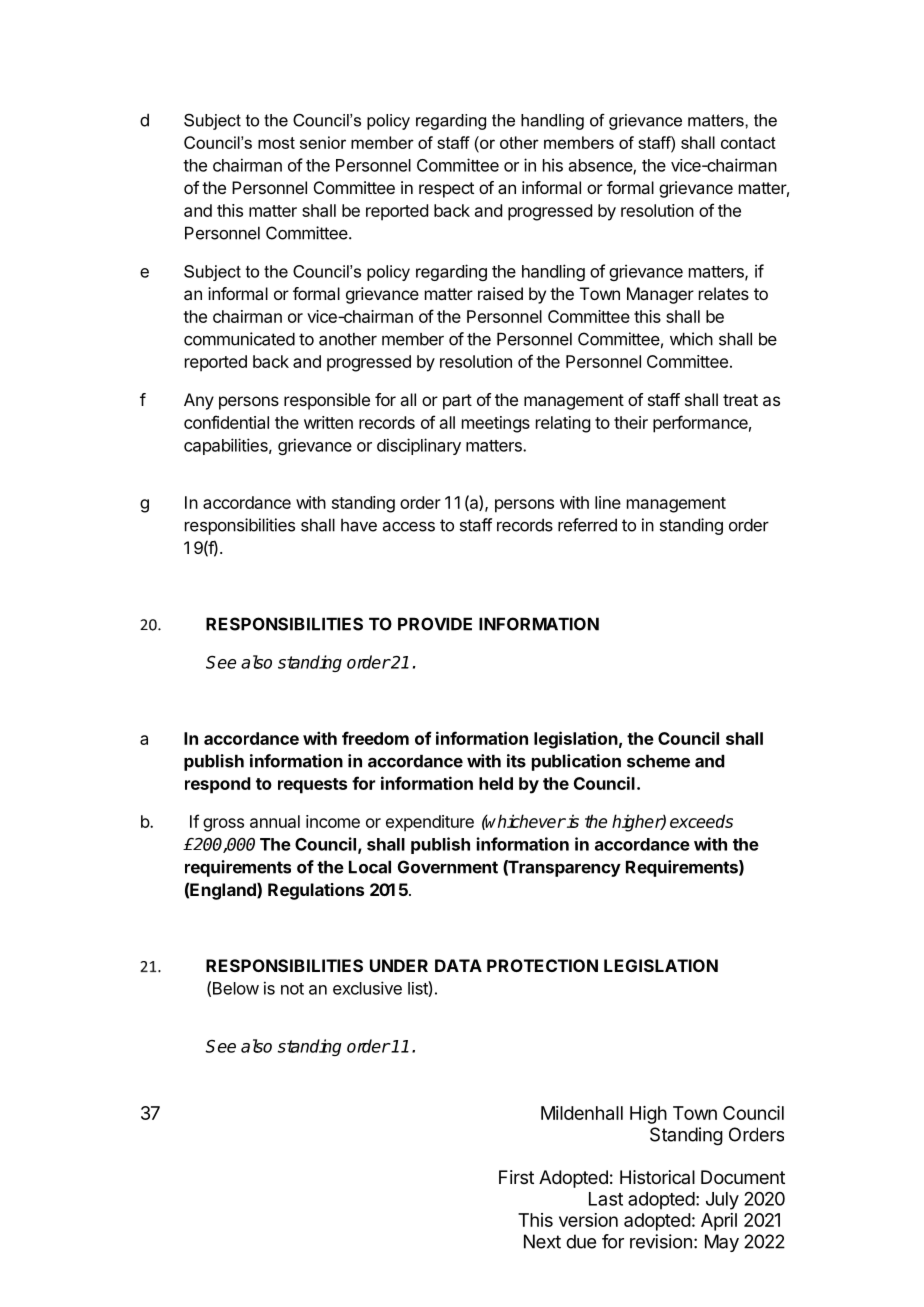  What do you see at coordinates (367, 988) in the screenshot?
I see `exclusive` at bounding box center [367, 988].
